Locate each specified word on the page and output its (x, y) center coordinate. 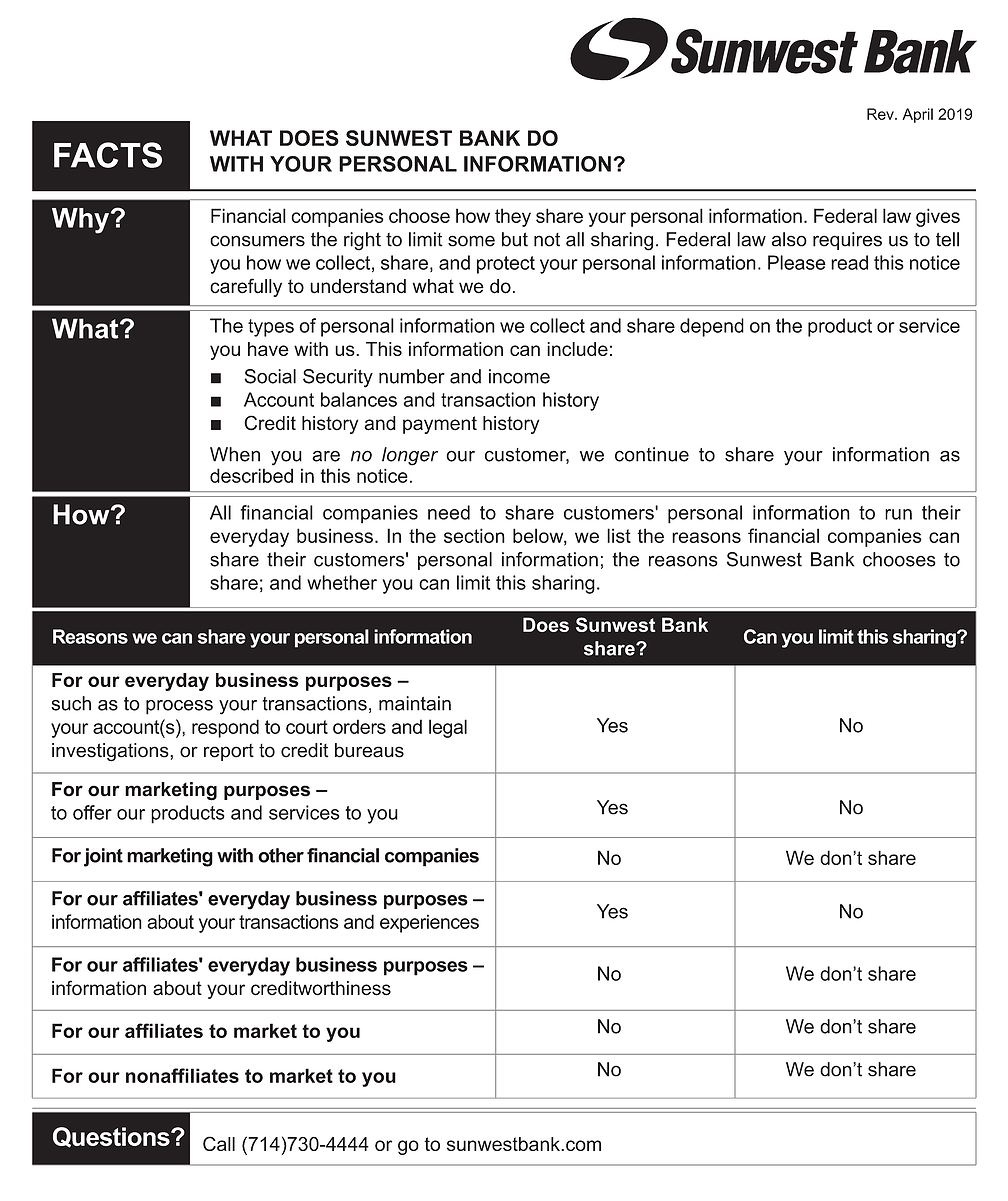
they (513, 217)
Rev (881, 114)
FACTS (108, 155)
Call (219, 1143)
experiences (429, 923)
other (281, 855)
